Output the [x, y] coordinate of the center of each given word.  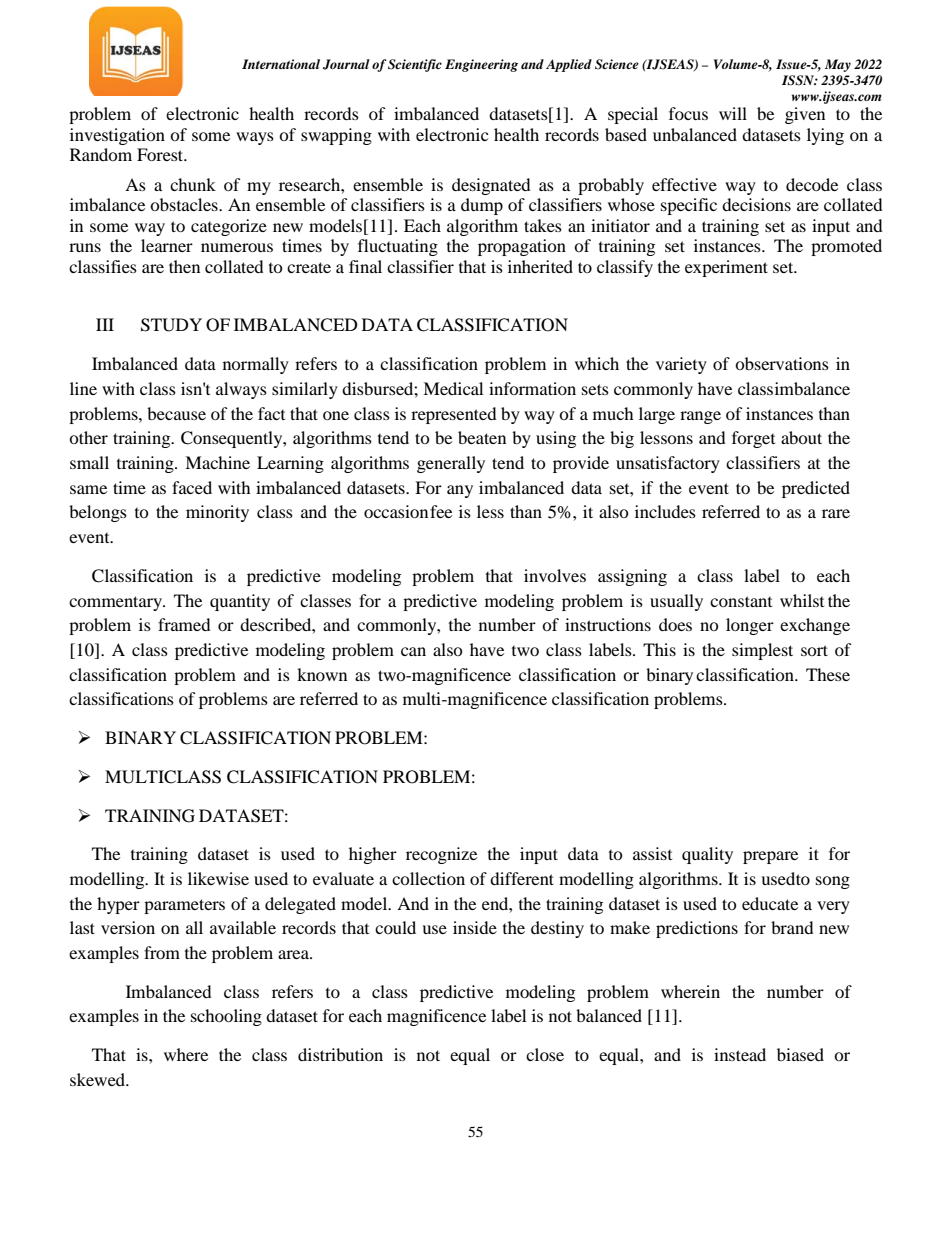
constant [741, 601]
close [545, 1054]
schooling [226, 1017]
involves [555, 575]
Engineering [481, 65]
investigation [117, 136]
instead [740, 1054]
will [733, 113]
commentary [116, 603]
